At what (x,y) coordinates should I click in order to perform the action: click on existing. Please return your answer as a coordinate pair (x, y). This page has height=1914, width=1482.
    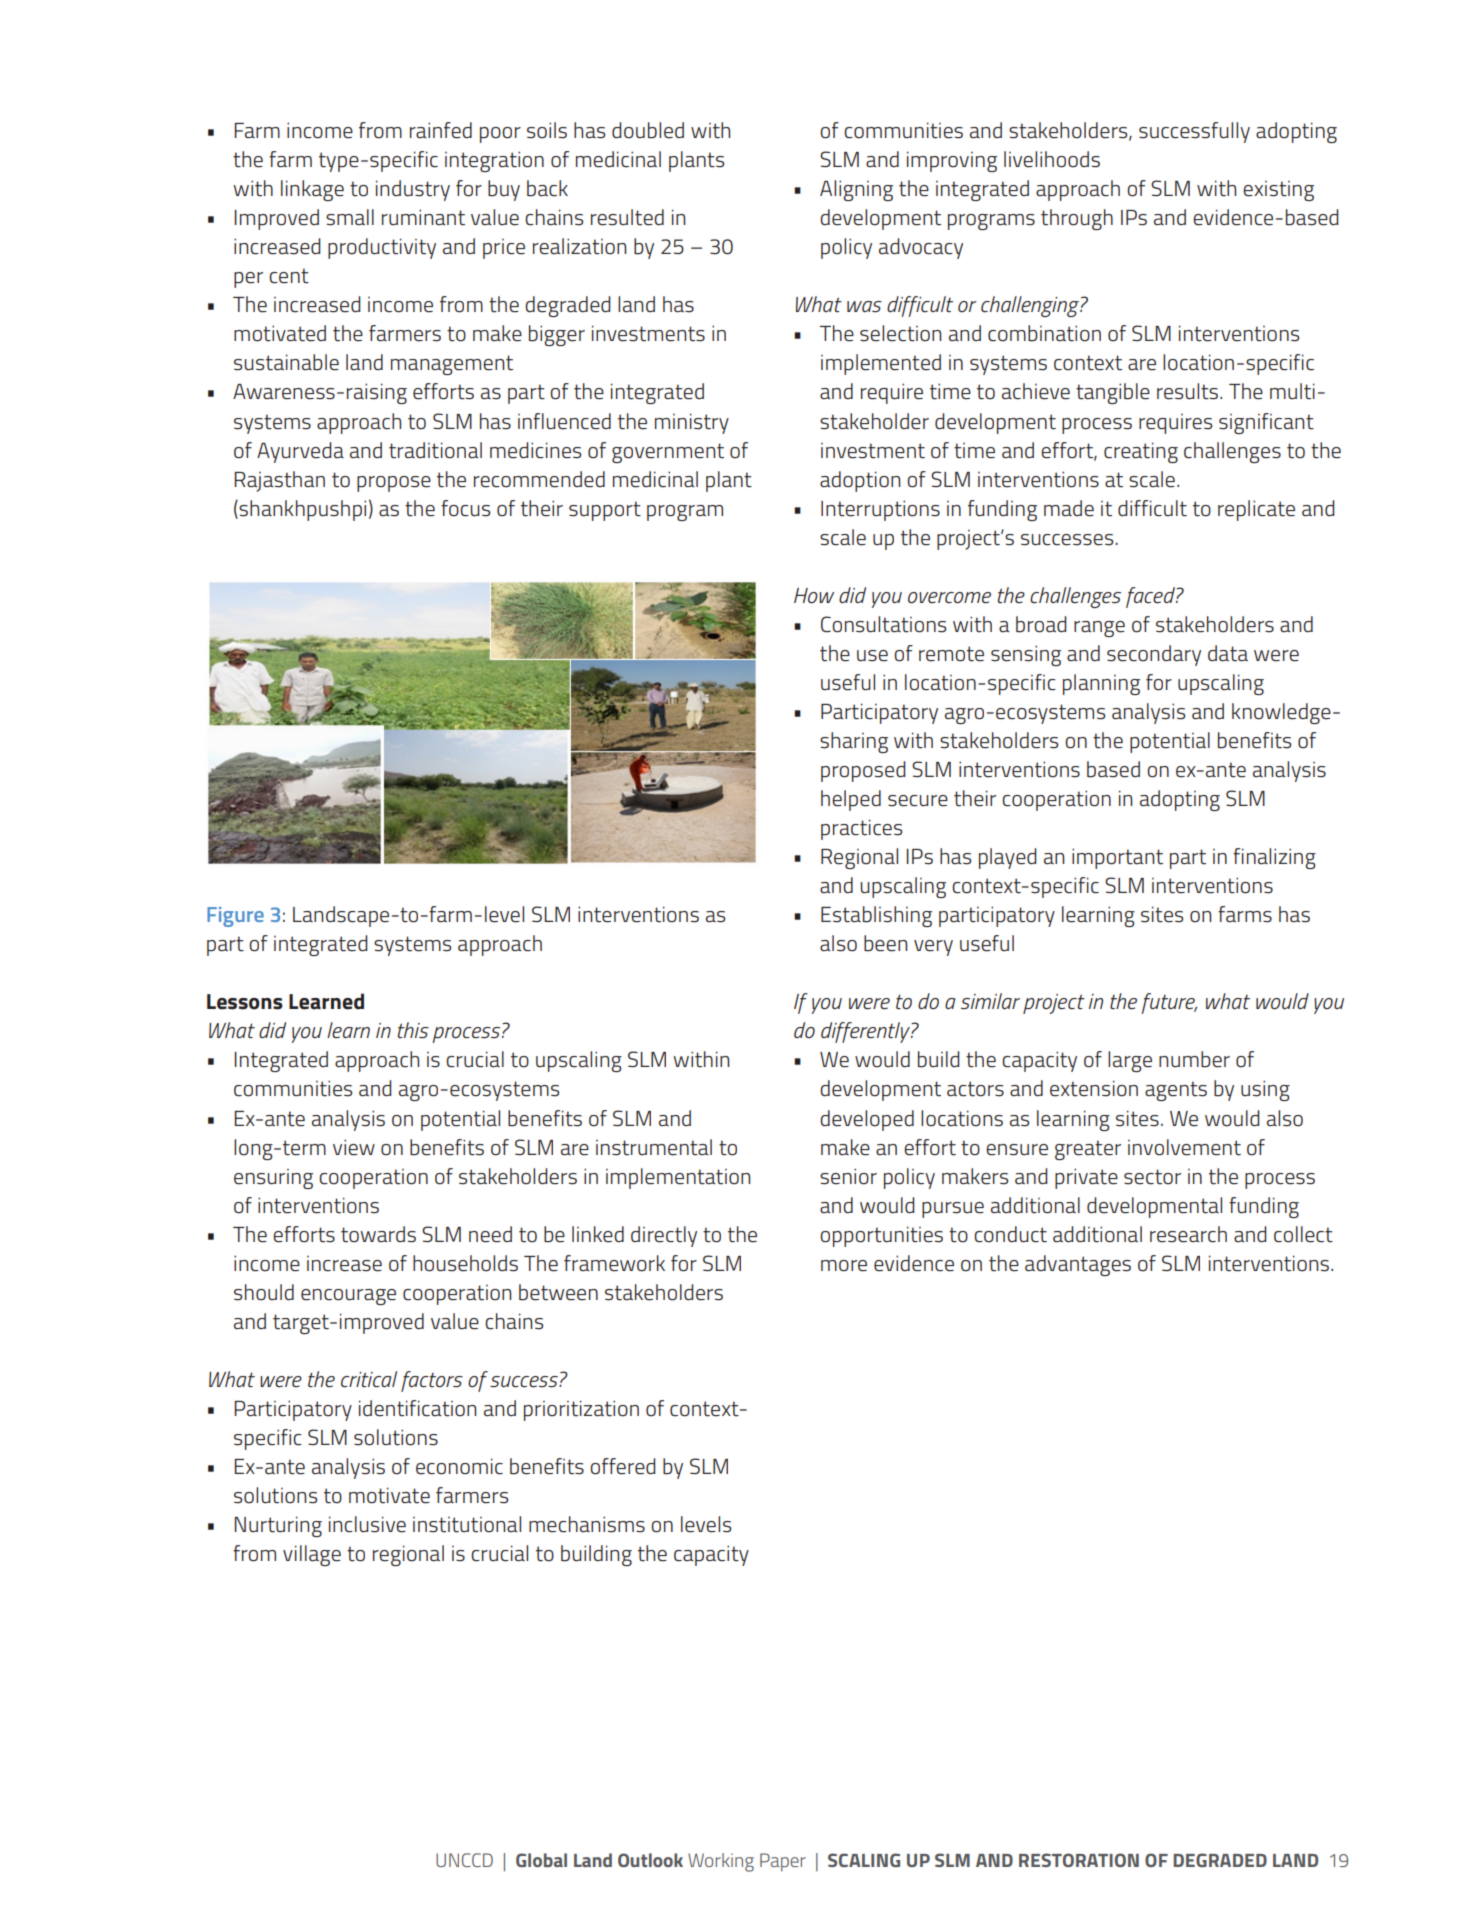
    Looking at the image, I should click on (1278, 191).
